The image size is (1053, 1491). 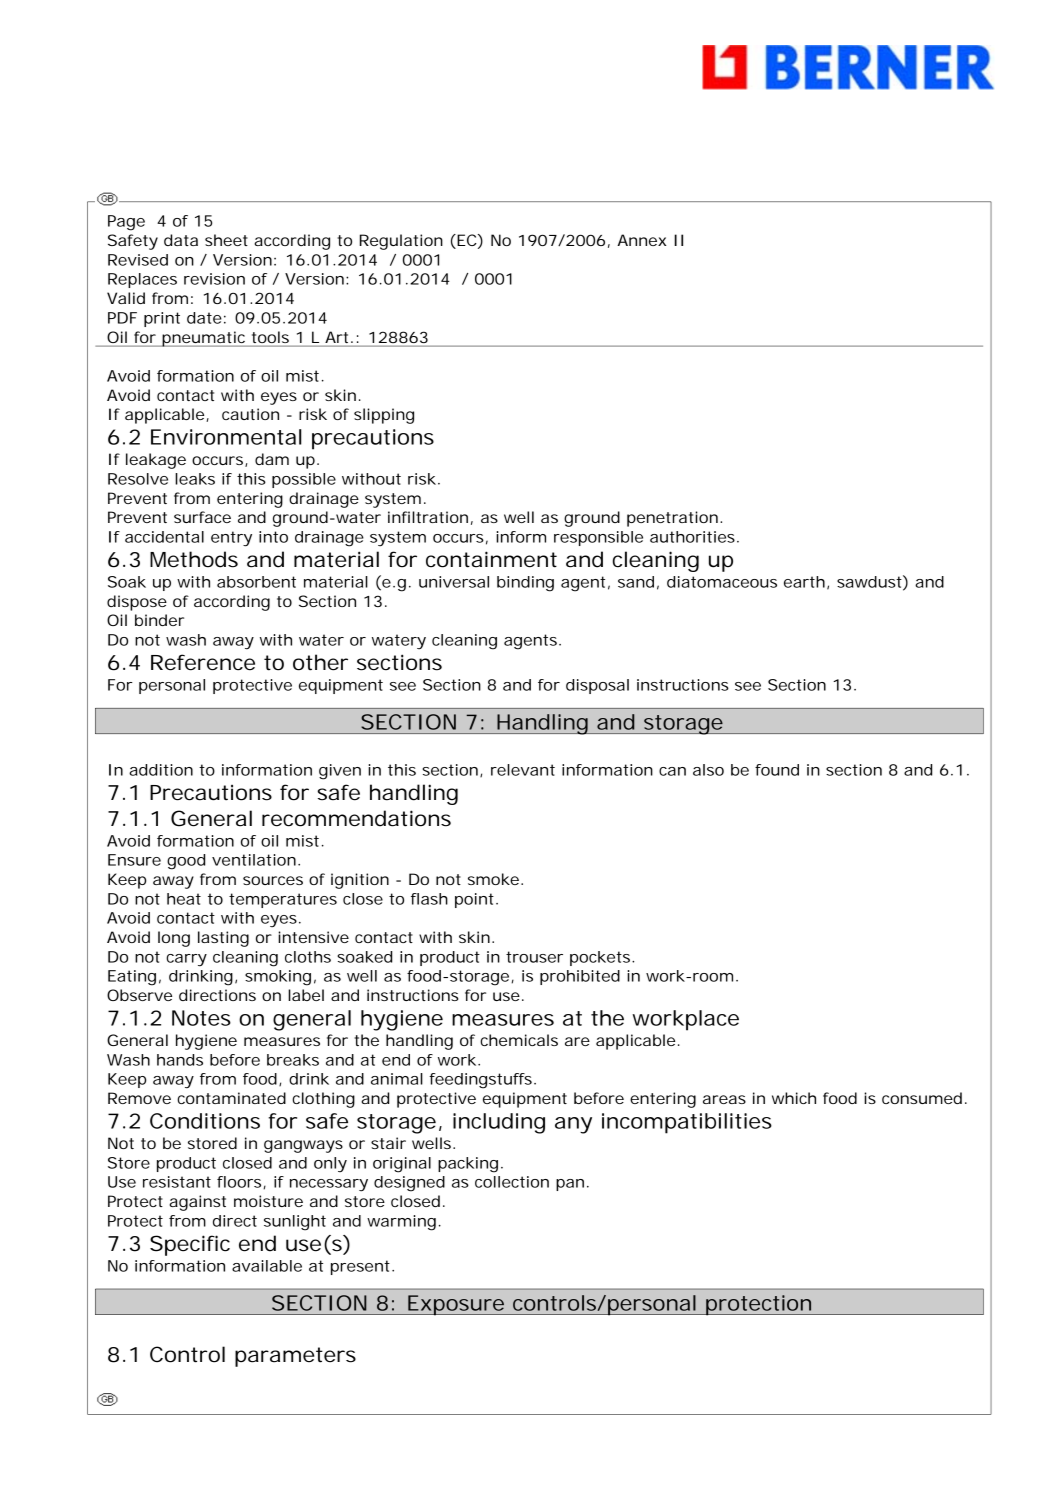 What do you see at coordinates (457, 1305) in the image?
I see `Exposure` at bounding box center [457, 1305].
